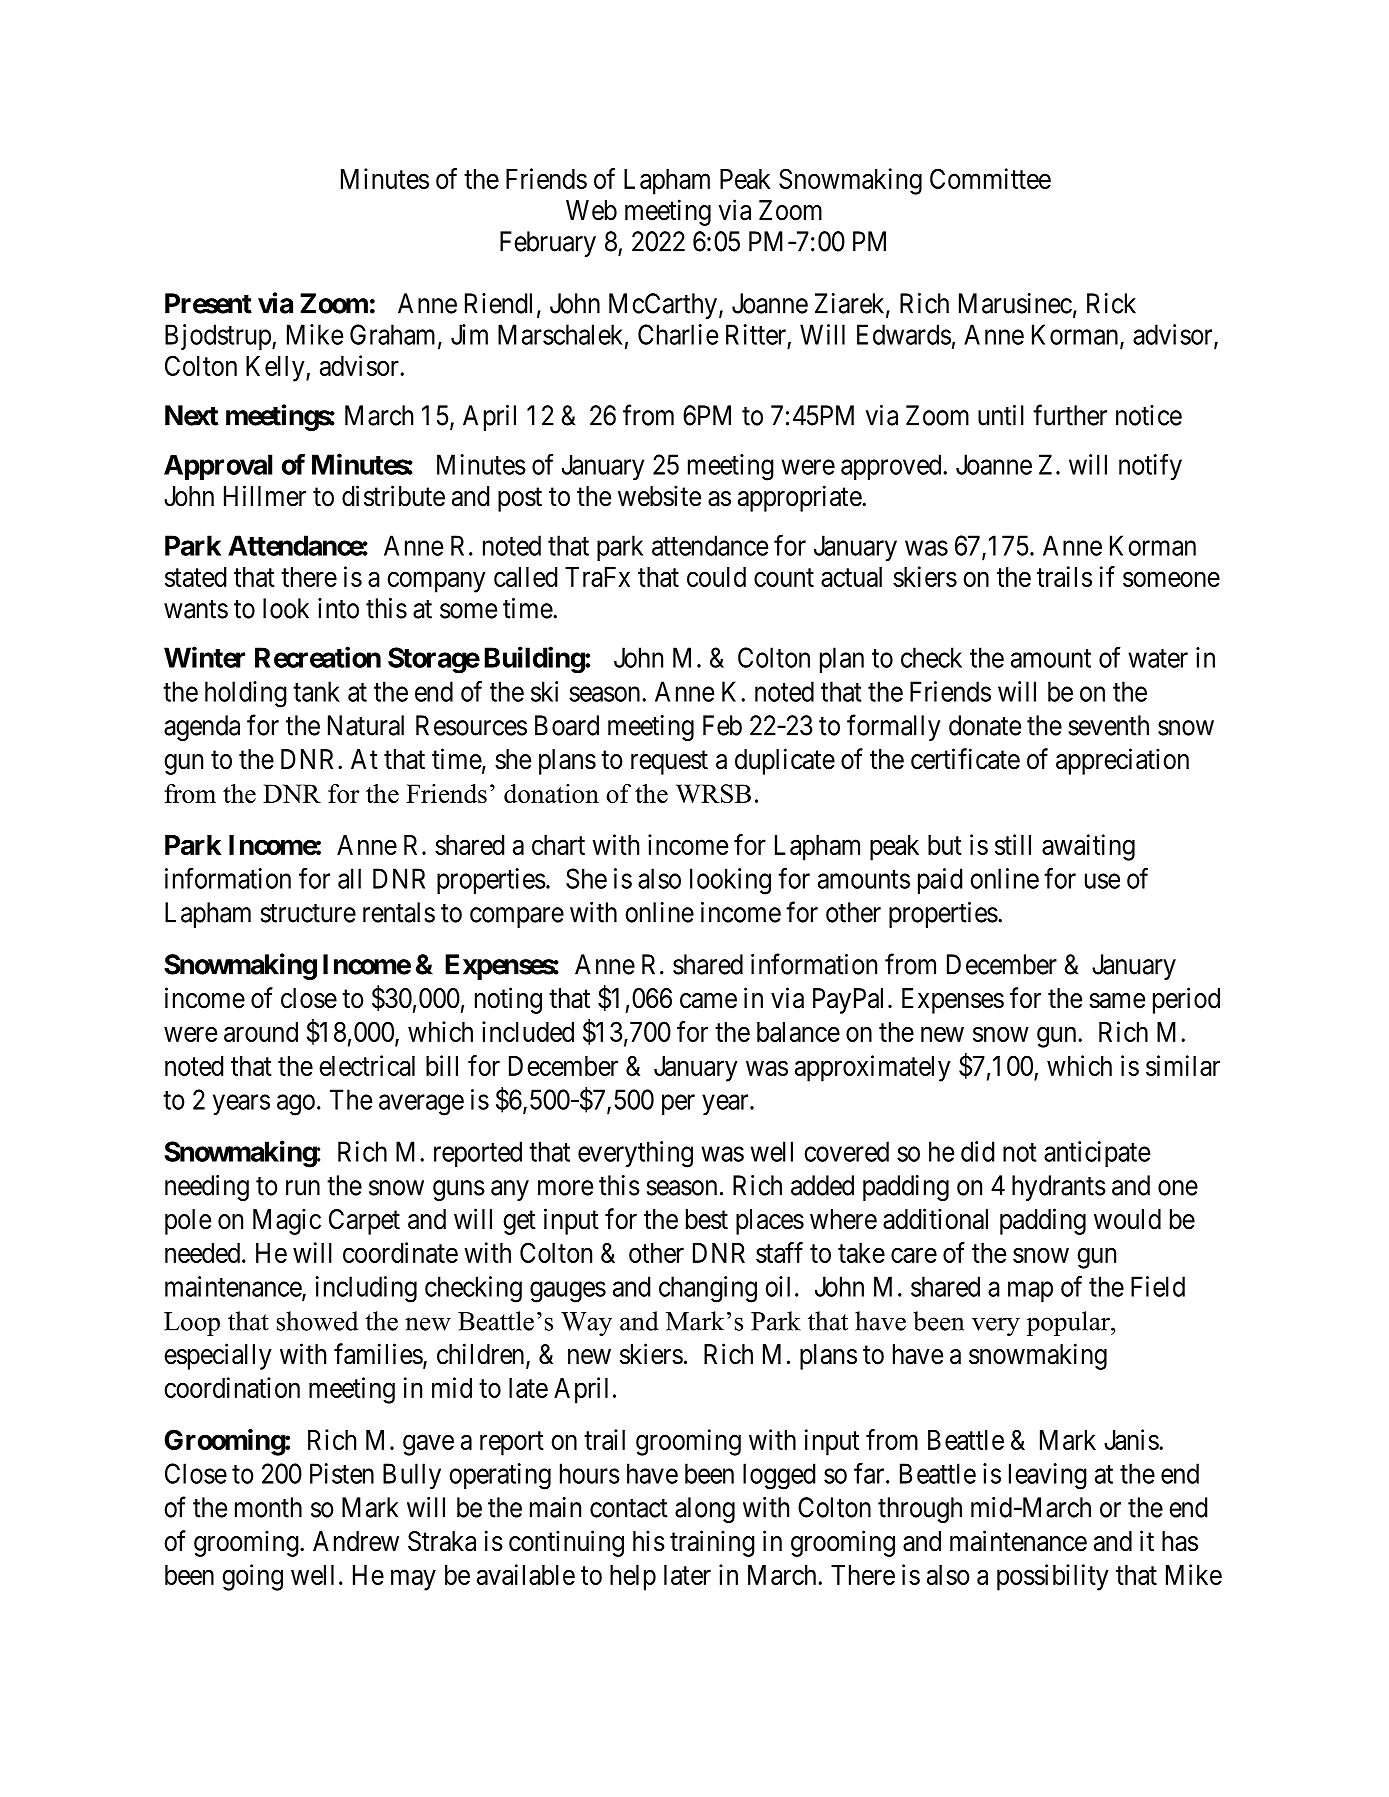  What do you see at coordinates (990, 178) in the document?
I see `Committee` at bounding box center [990, 178].
